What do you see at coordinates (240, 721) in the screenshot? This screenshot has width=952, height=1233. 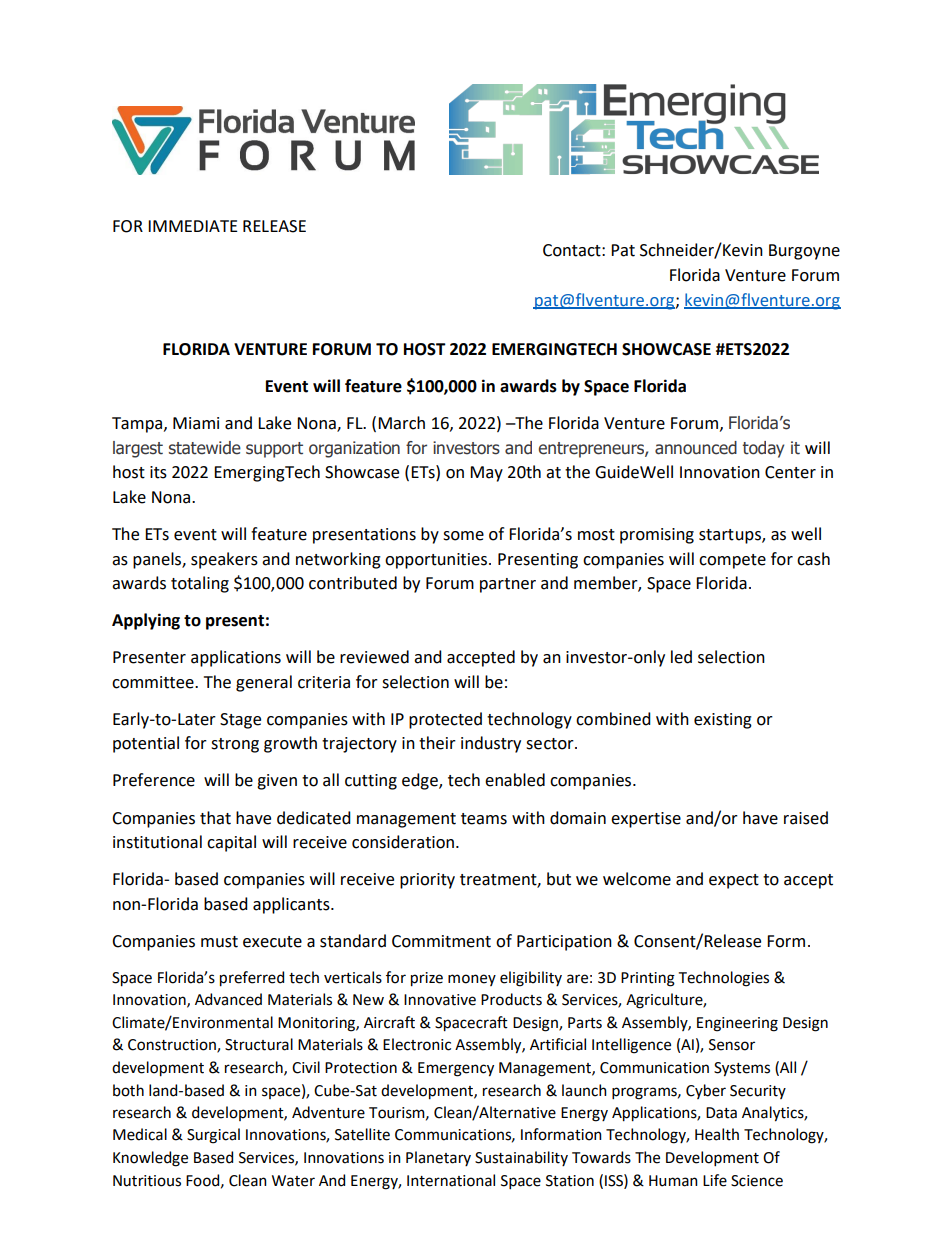 I see `Stage` at bounding box center [240, 721].
